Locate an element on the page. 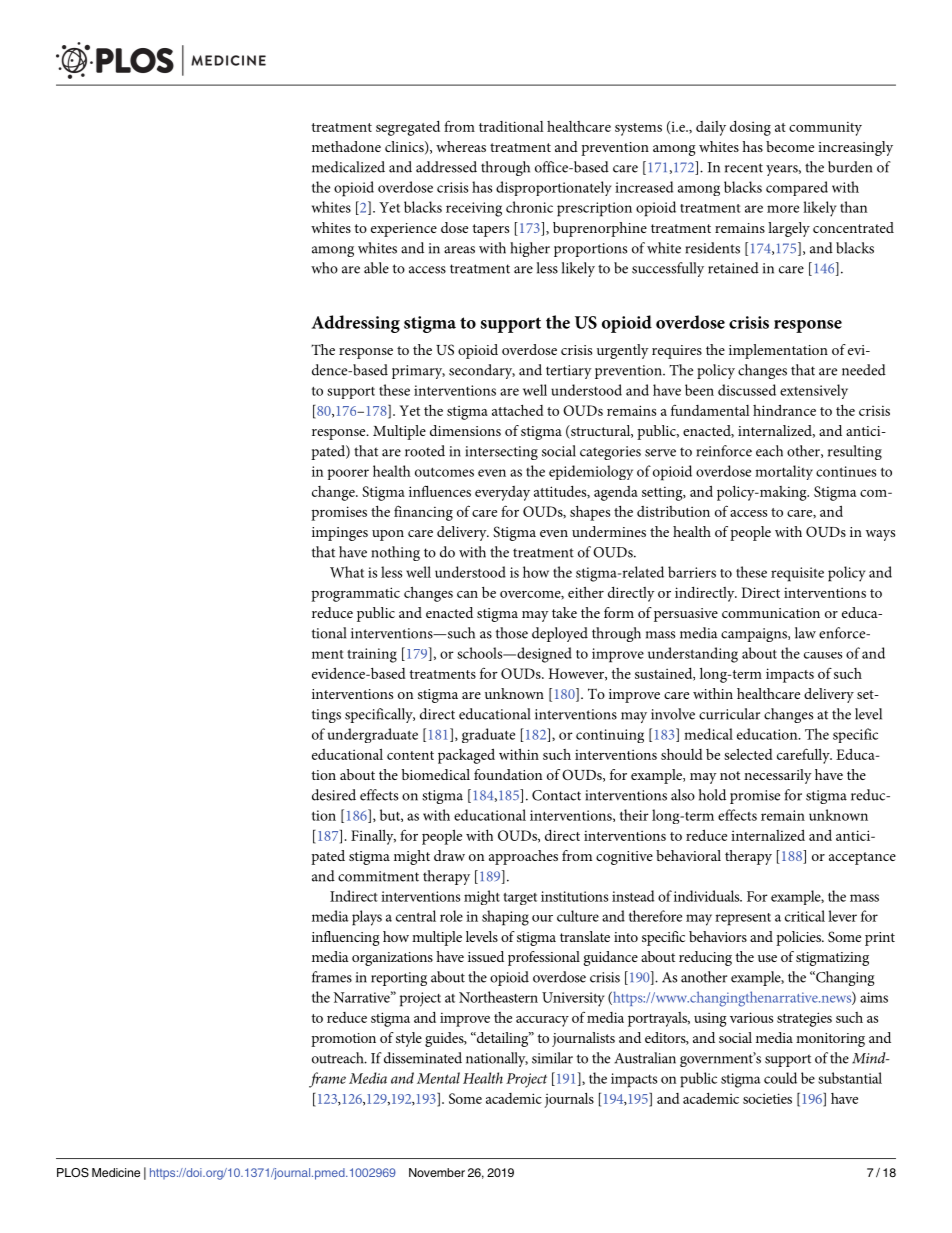 The image size is (952, 1233). Medicine is located at coordinates (116, 1172).
